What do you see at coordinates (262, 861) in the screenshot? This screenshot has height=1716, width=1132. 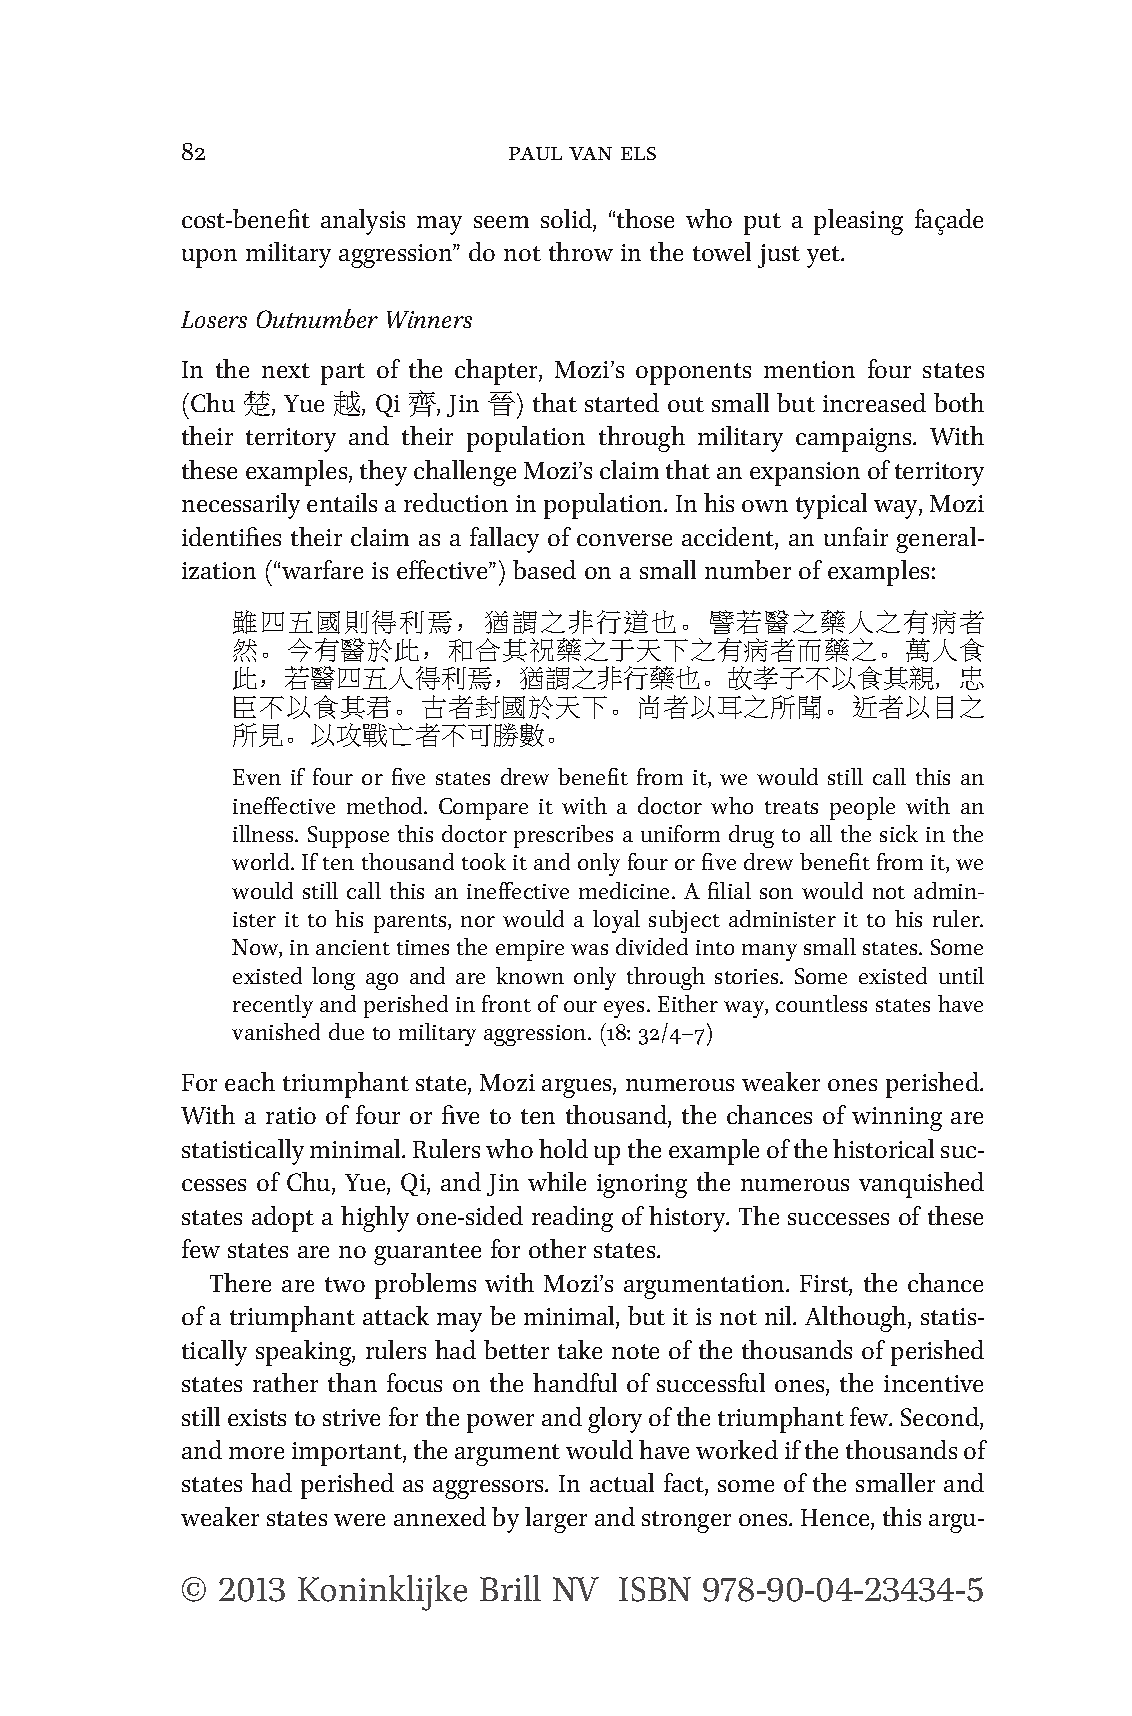 I see `world` at bounding box center [262, 861].
